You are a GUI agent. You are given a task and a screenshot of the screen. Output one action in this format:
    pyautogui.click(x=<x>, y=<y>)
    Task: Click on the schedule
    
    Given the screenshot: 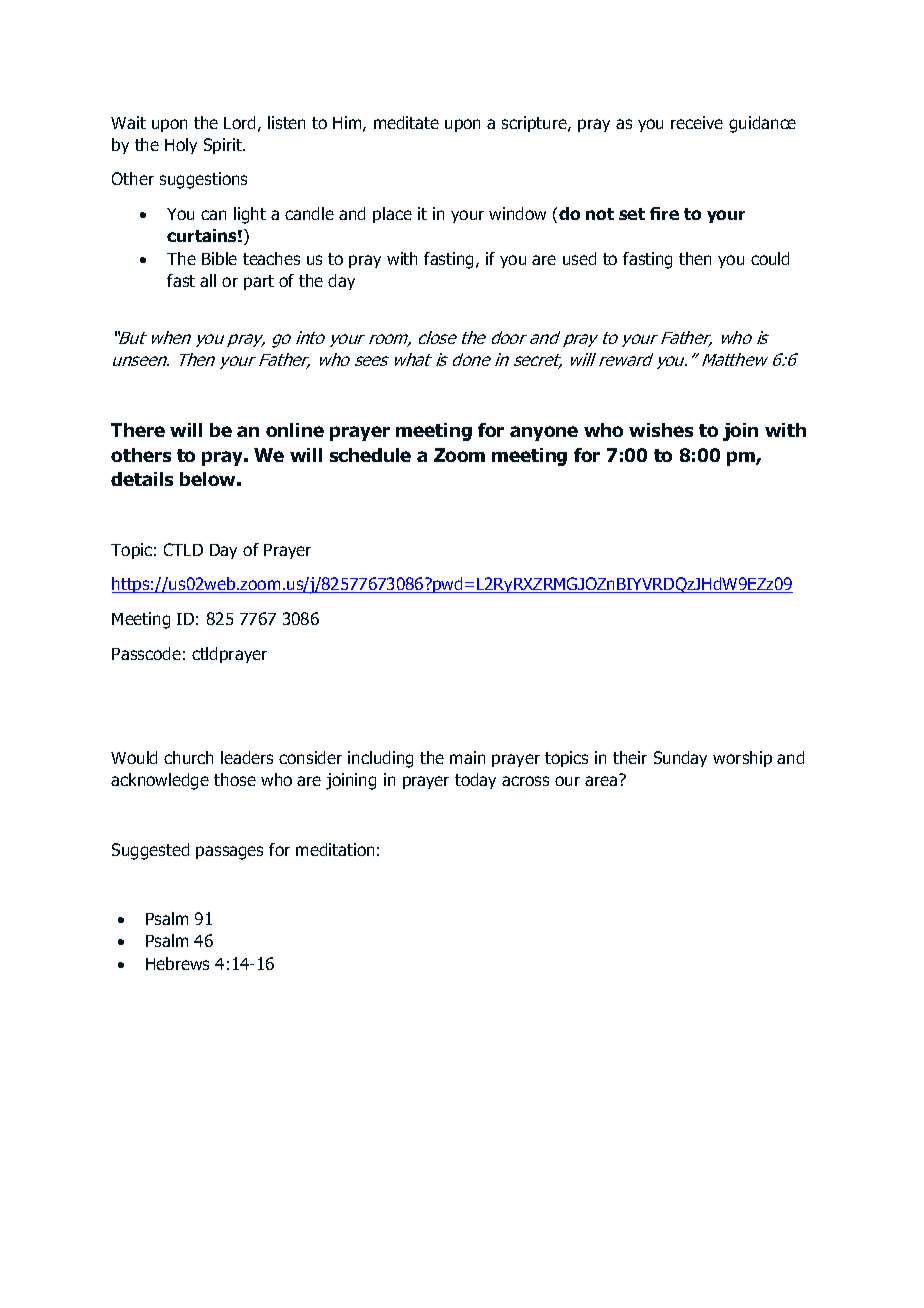 What is the action you would take?
    pyautogui.click(x=370, y=455)
